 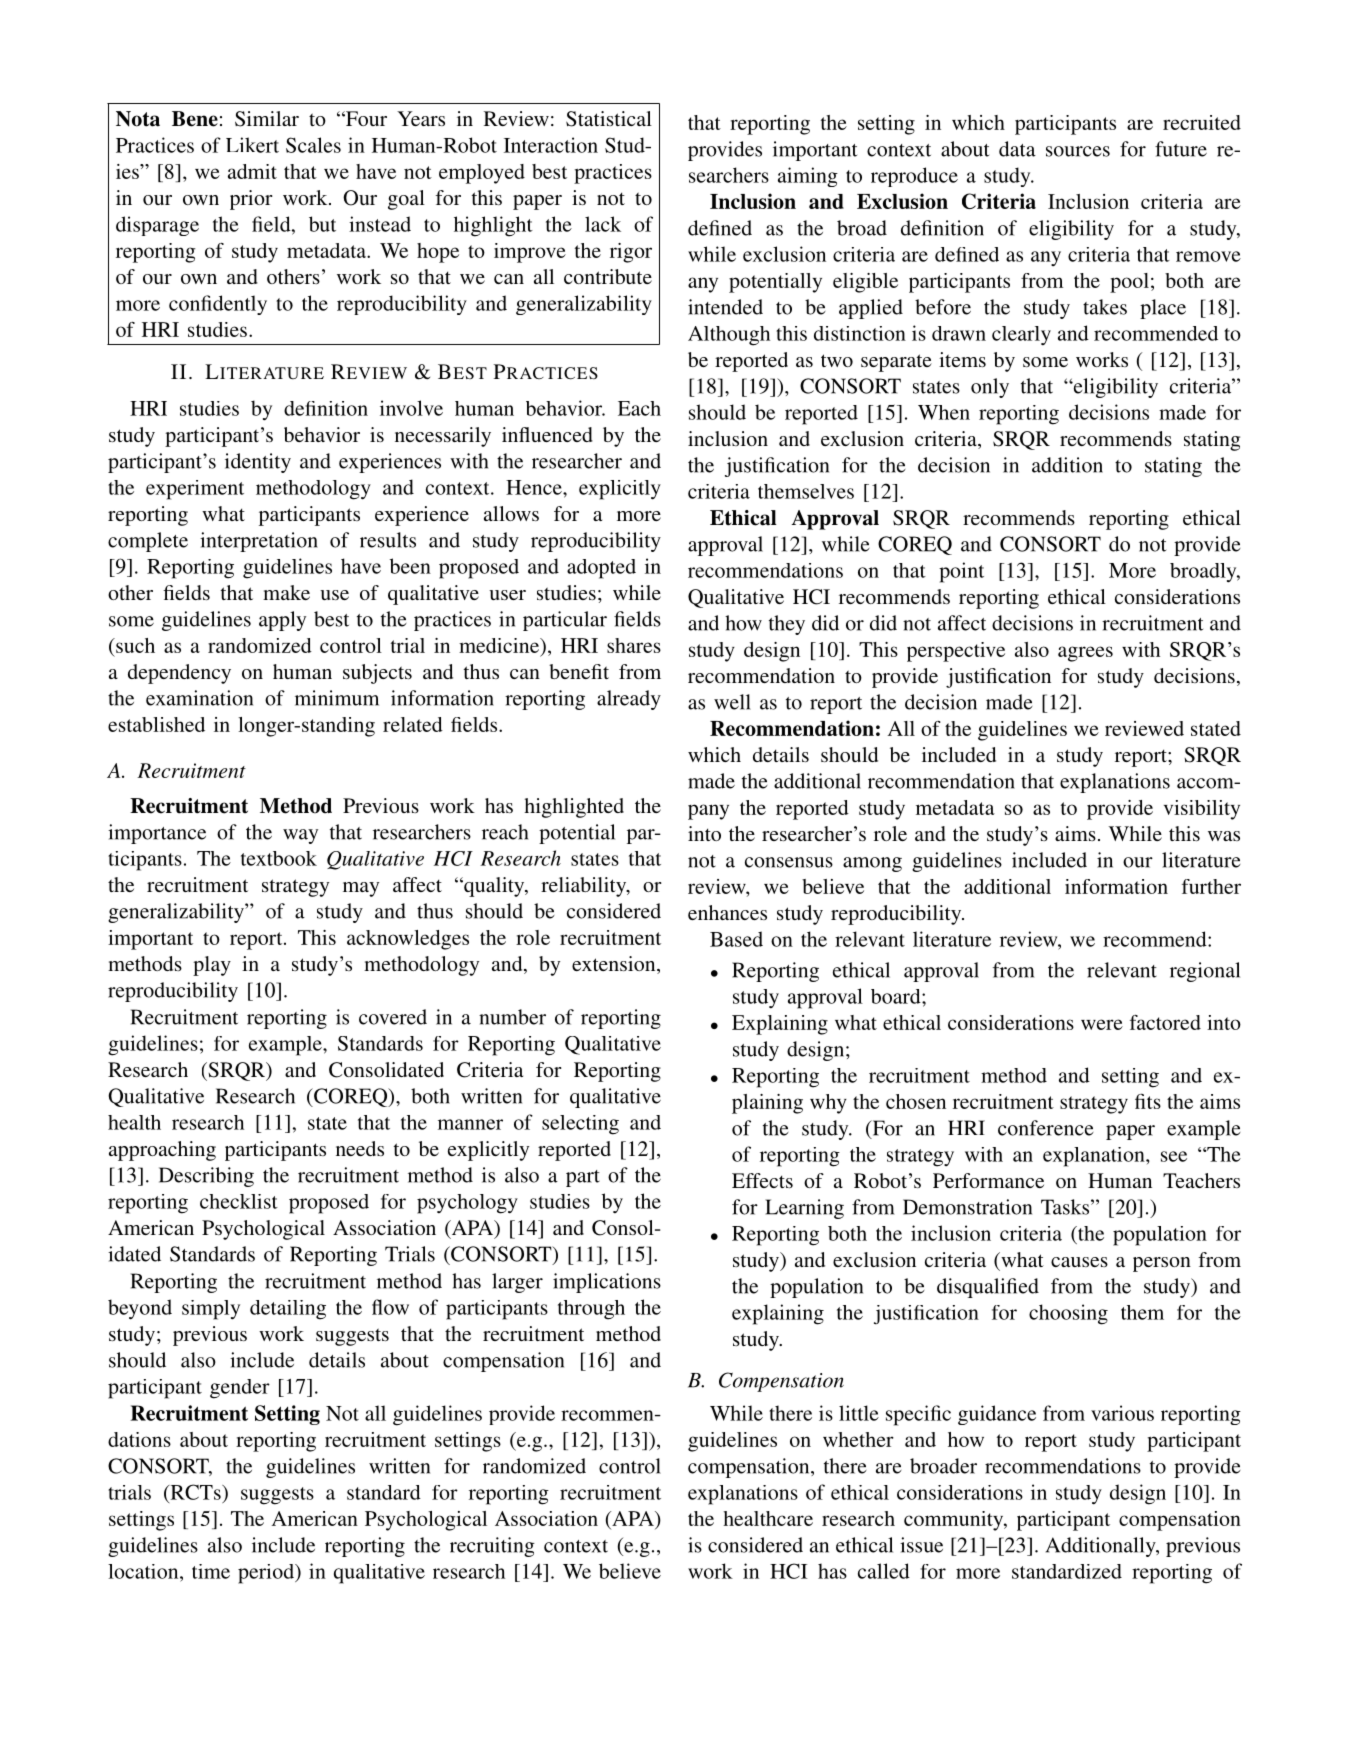 What do you see at coordinates (921, 1545) in the screenshot?
I see `issue` at bounding box center [921, 1545].
